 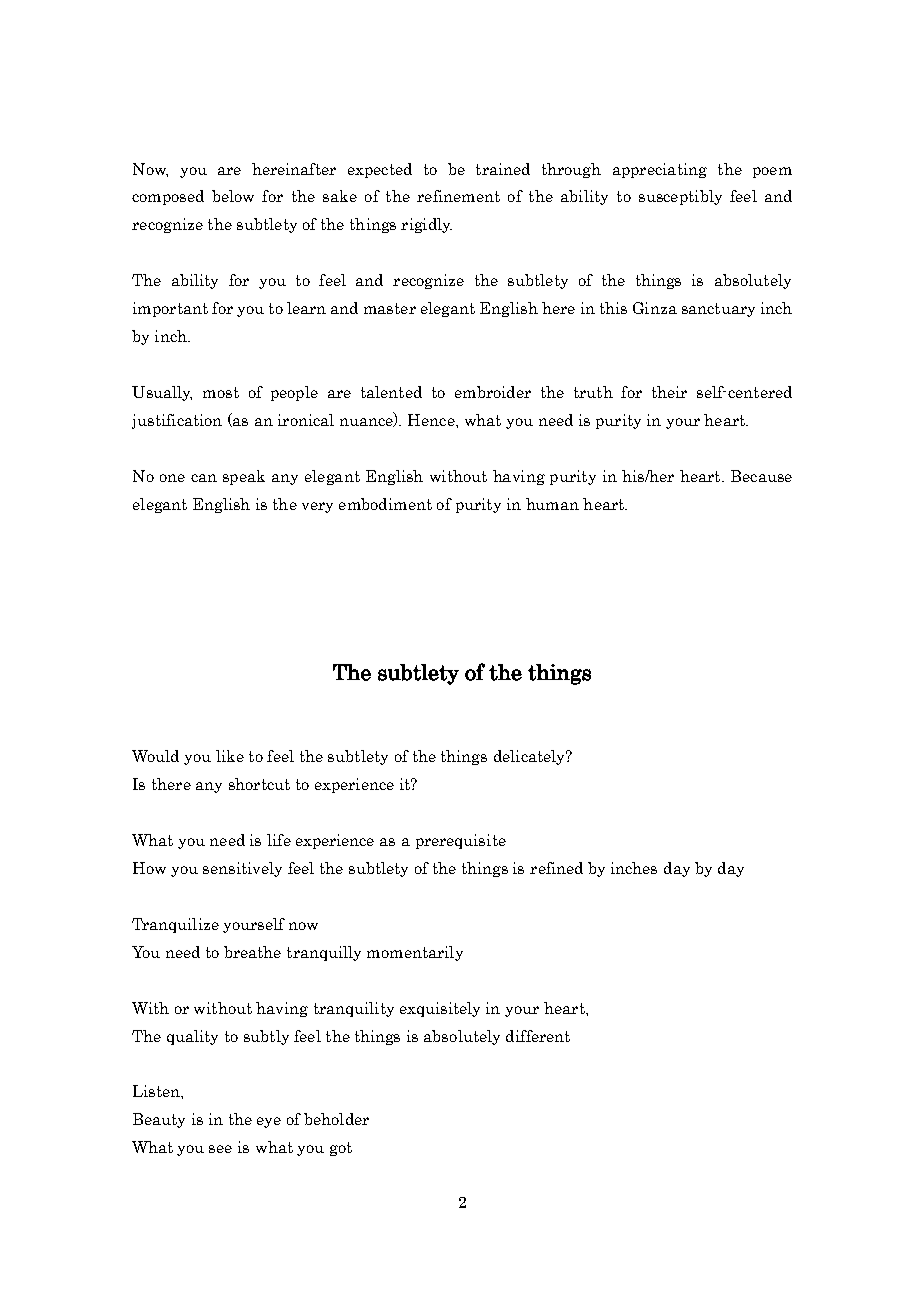 What do you see at coordinates (204, 478) in the document?
I see `can` at bounding box center [204, 478].
